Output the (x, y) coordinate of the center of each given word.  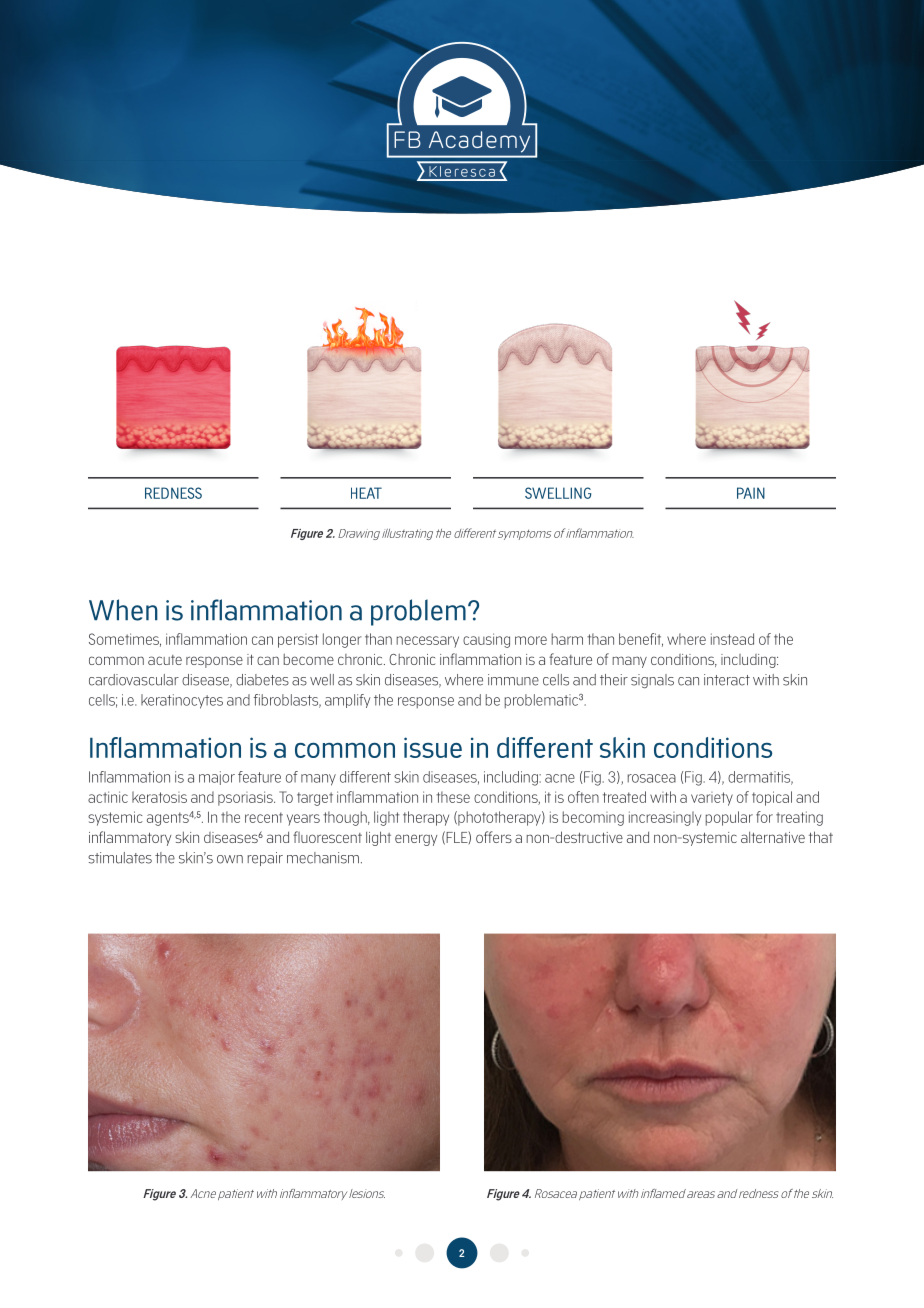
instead (732, 639)
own (230, 859)
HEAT (366, 493)
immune (513, 680)
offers (494, 837)
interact (727, 680)
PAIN (751, 493)
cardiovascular (134, 680)
